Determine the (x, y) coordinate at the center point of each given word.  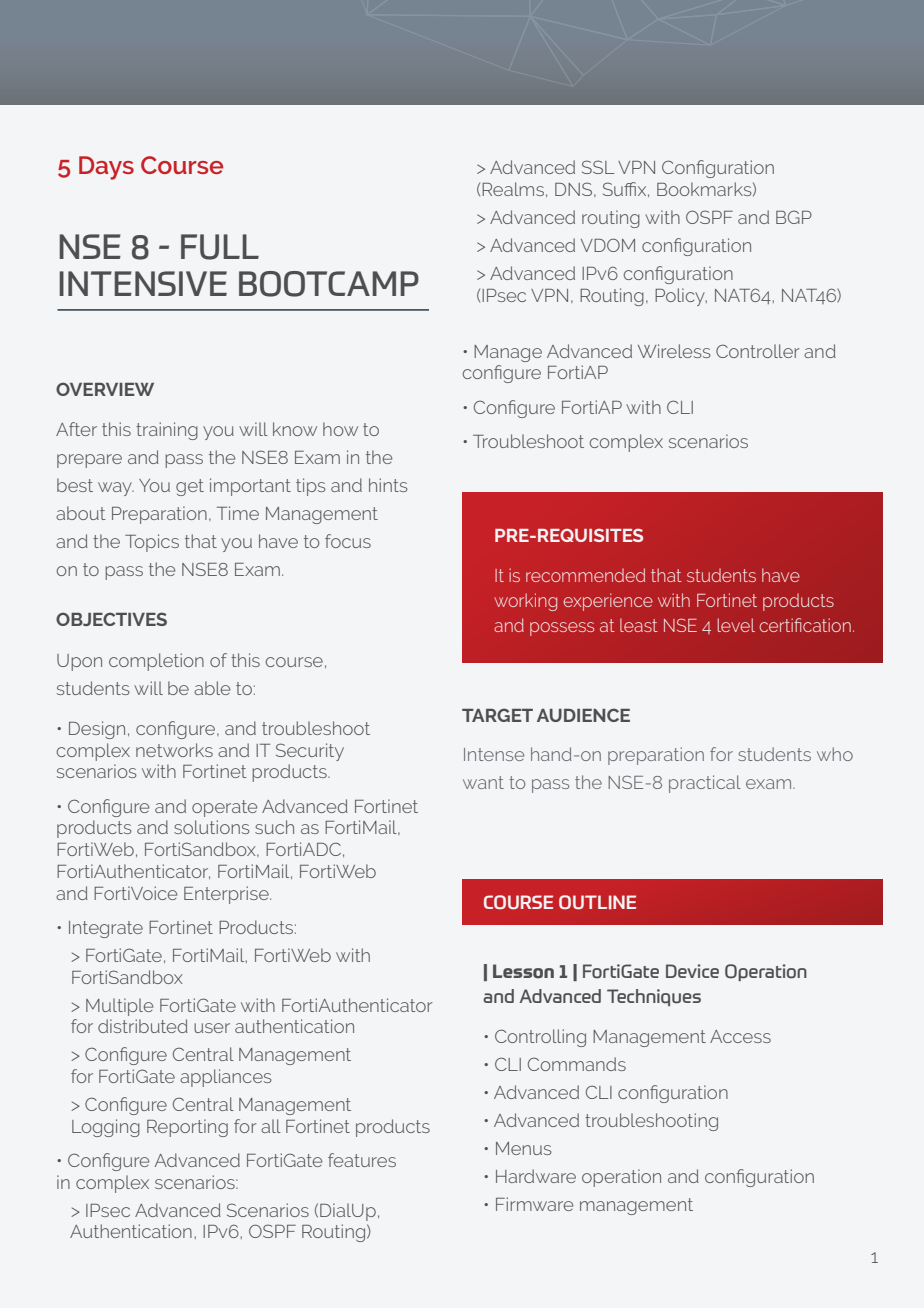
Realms (513, 189)
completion (156, 662)
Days (106, 168)
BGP (794, 217)
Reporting (187, 1128)
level (736, 625)
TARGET (497, 715)
